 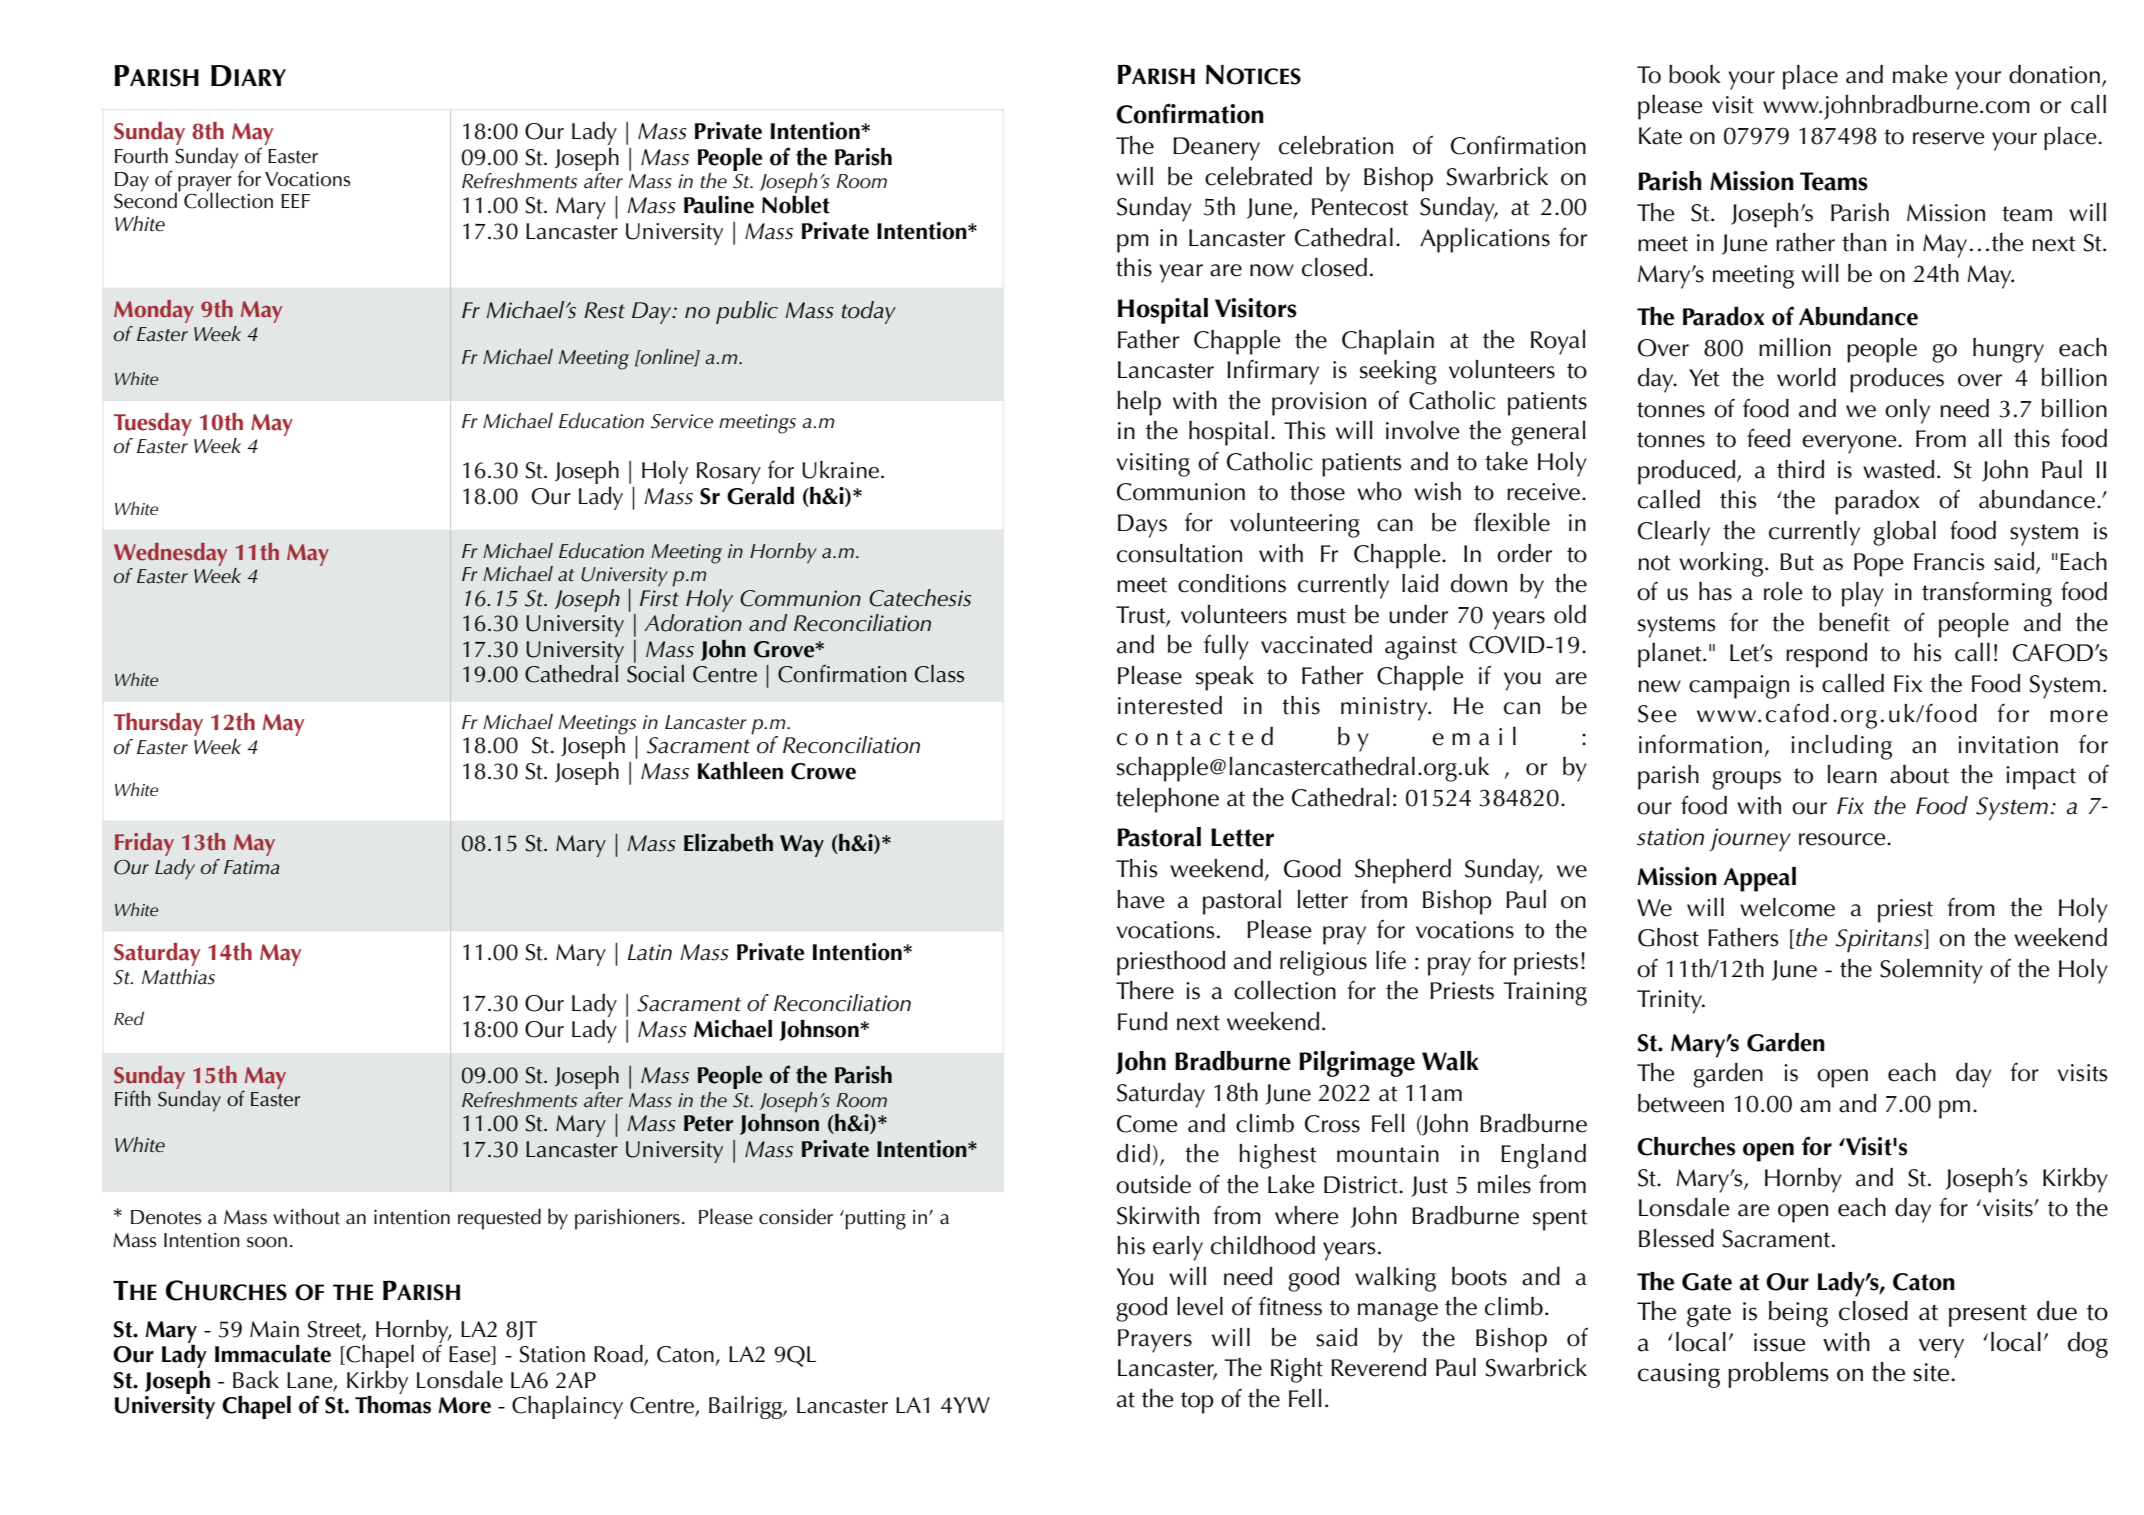 What do you see at coordinates (1258, 176) in the document?
I see `celebrated` at bounding box center [1258, 176].
